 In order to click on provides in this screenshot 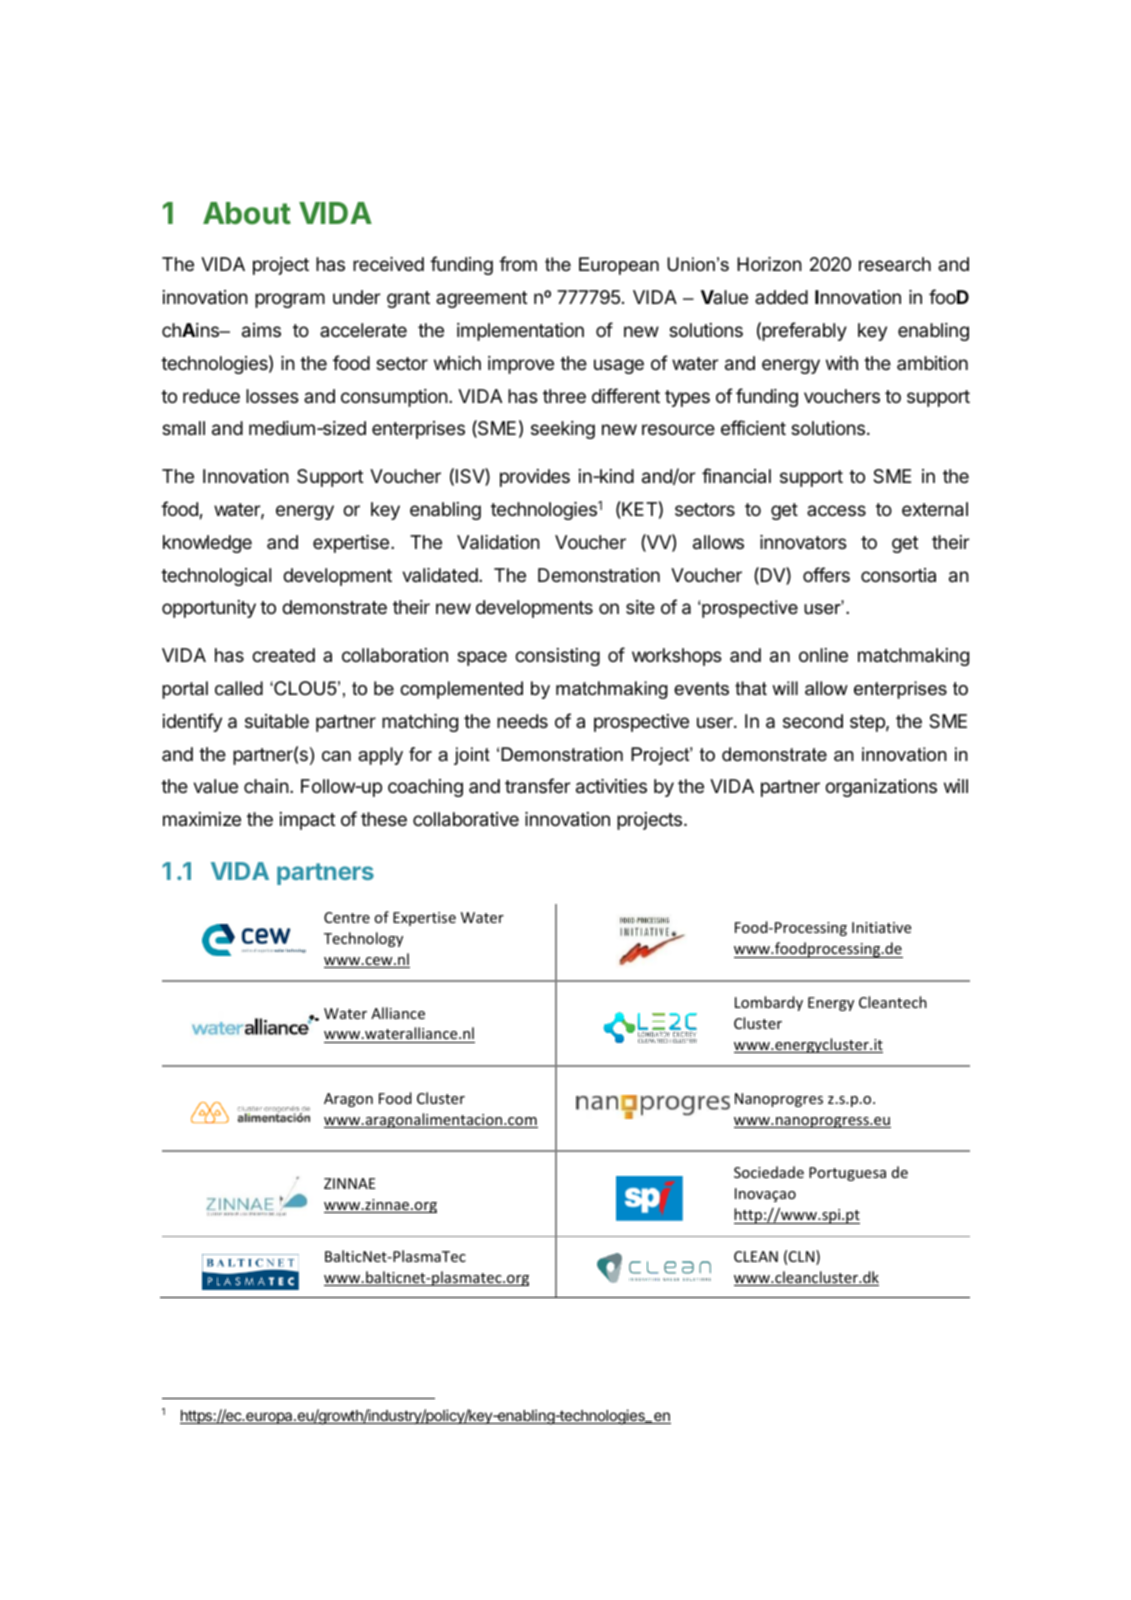, I will do `click(535, 478)`.
